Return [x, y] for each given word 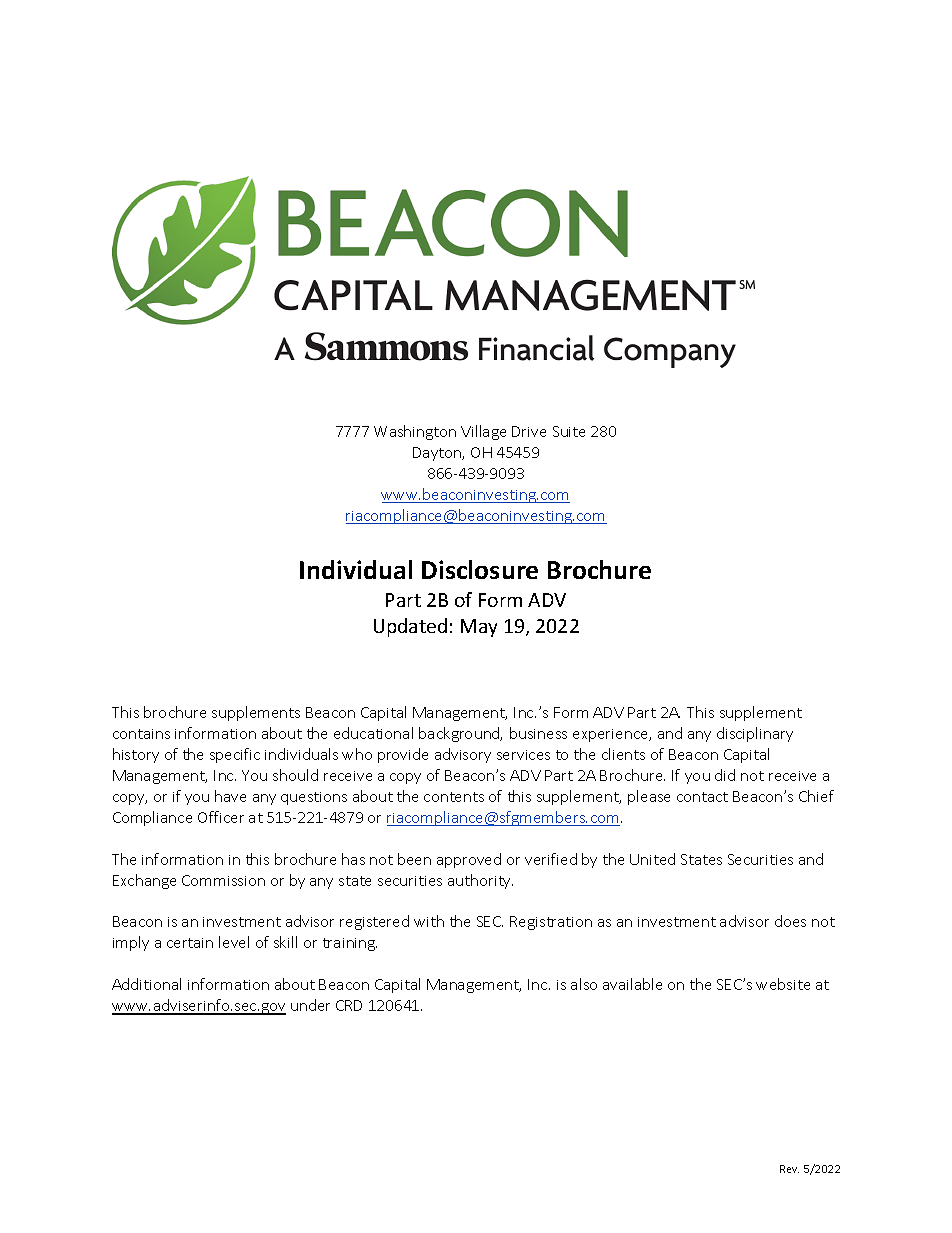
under [310, 1005]
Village [483, 432]
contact [702, 797]
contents [454, 797]
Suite [569, 431]
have [230, 796]
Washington [415, 432]
